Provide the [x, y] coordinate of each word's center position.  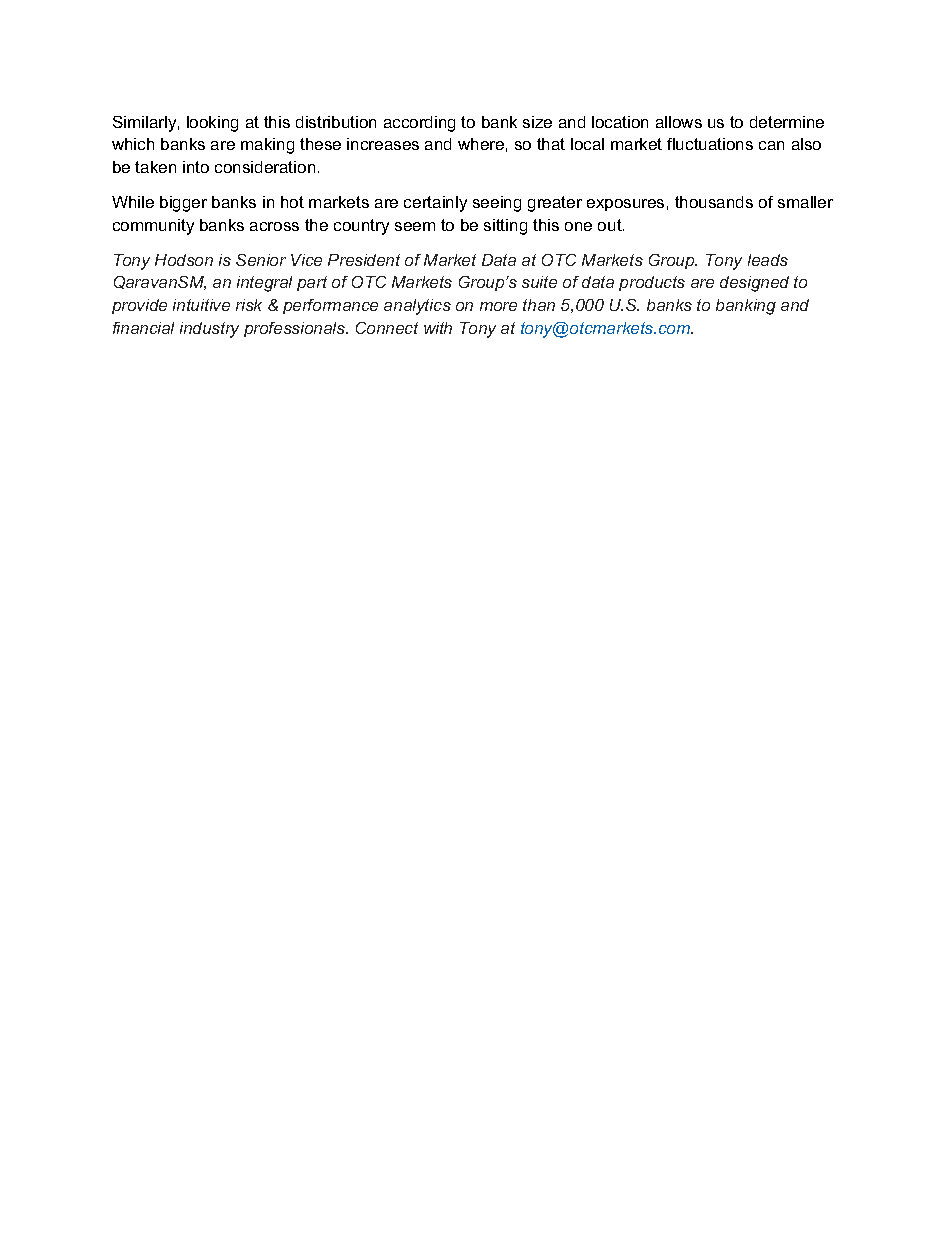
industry [209, 330]
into [196, 167]
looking [212, 124]
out [611, 225]
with [438, 328]
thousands [714, 202]
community [153, 227]
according [419, 124]
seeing [497, 204]
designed [754, 284]
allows [679, 122]
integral [264, 284]
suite [539, 282]
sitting [505, 227]
